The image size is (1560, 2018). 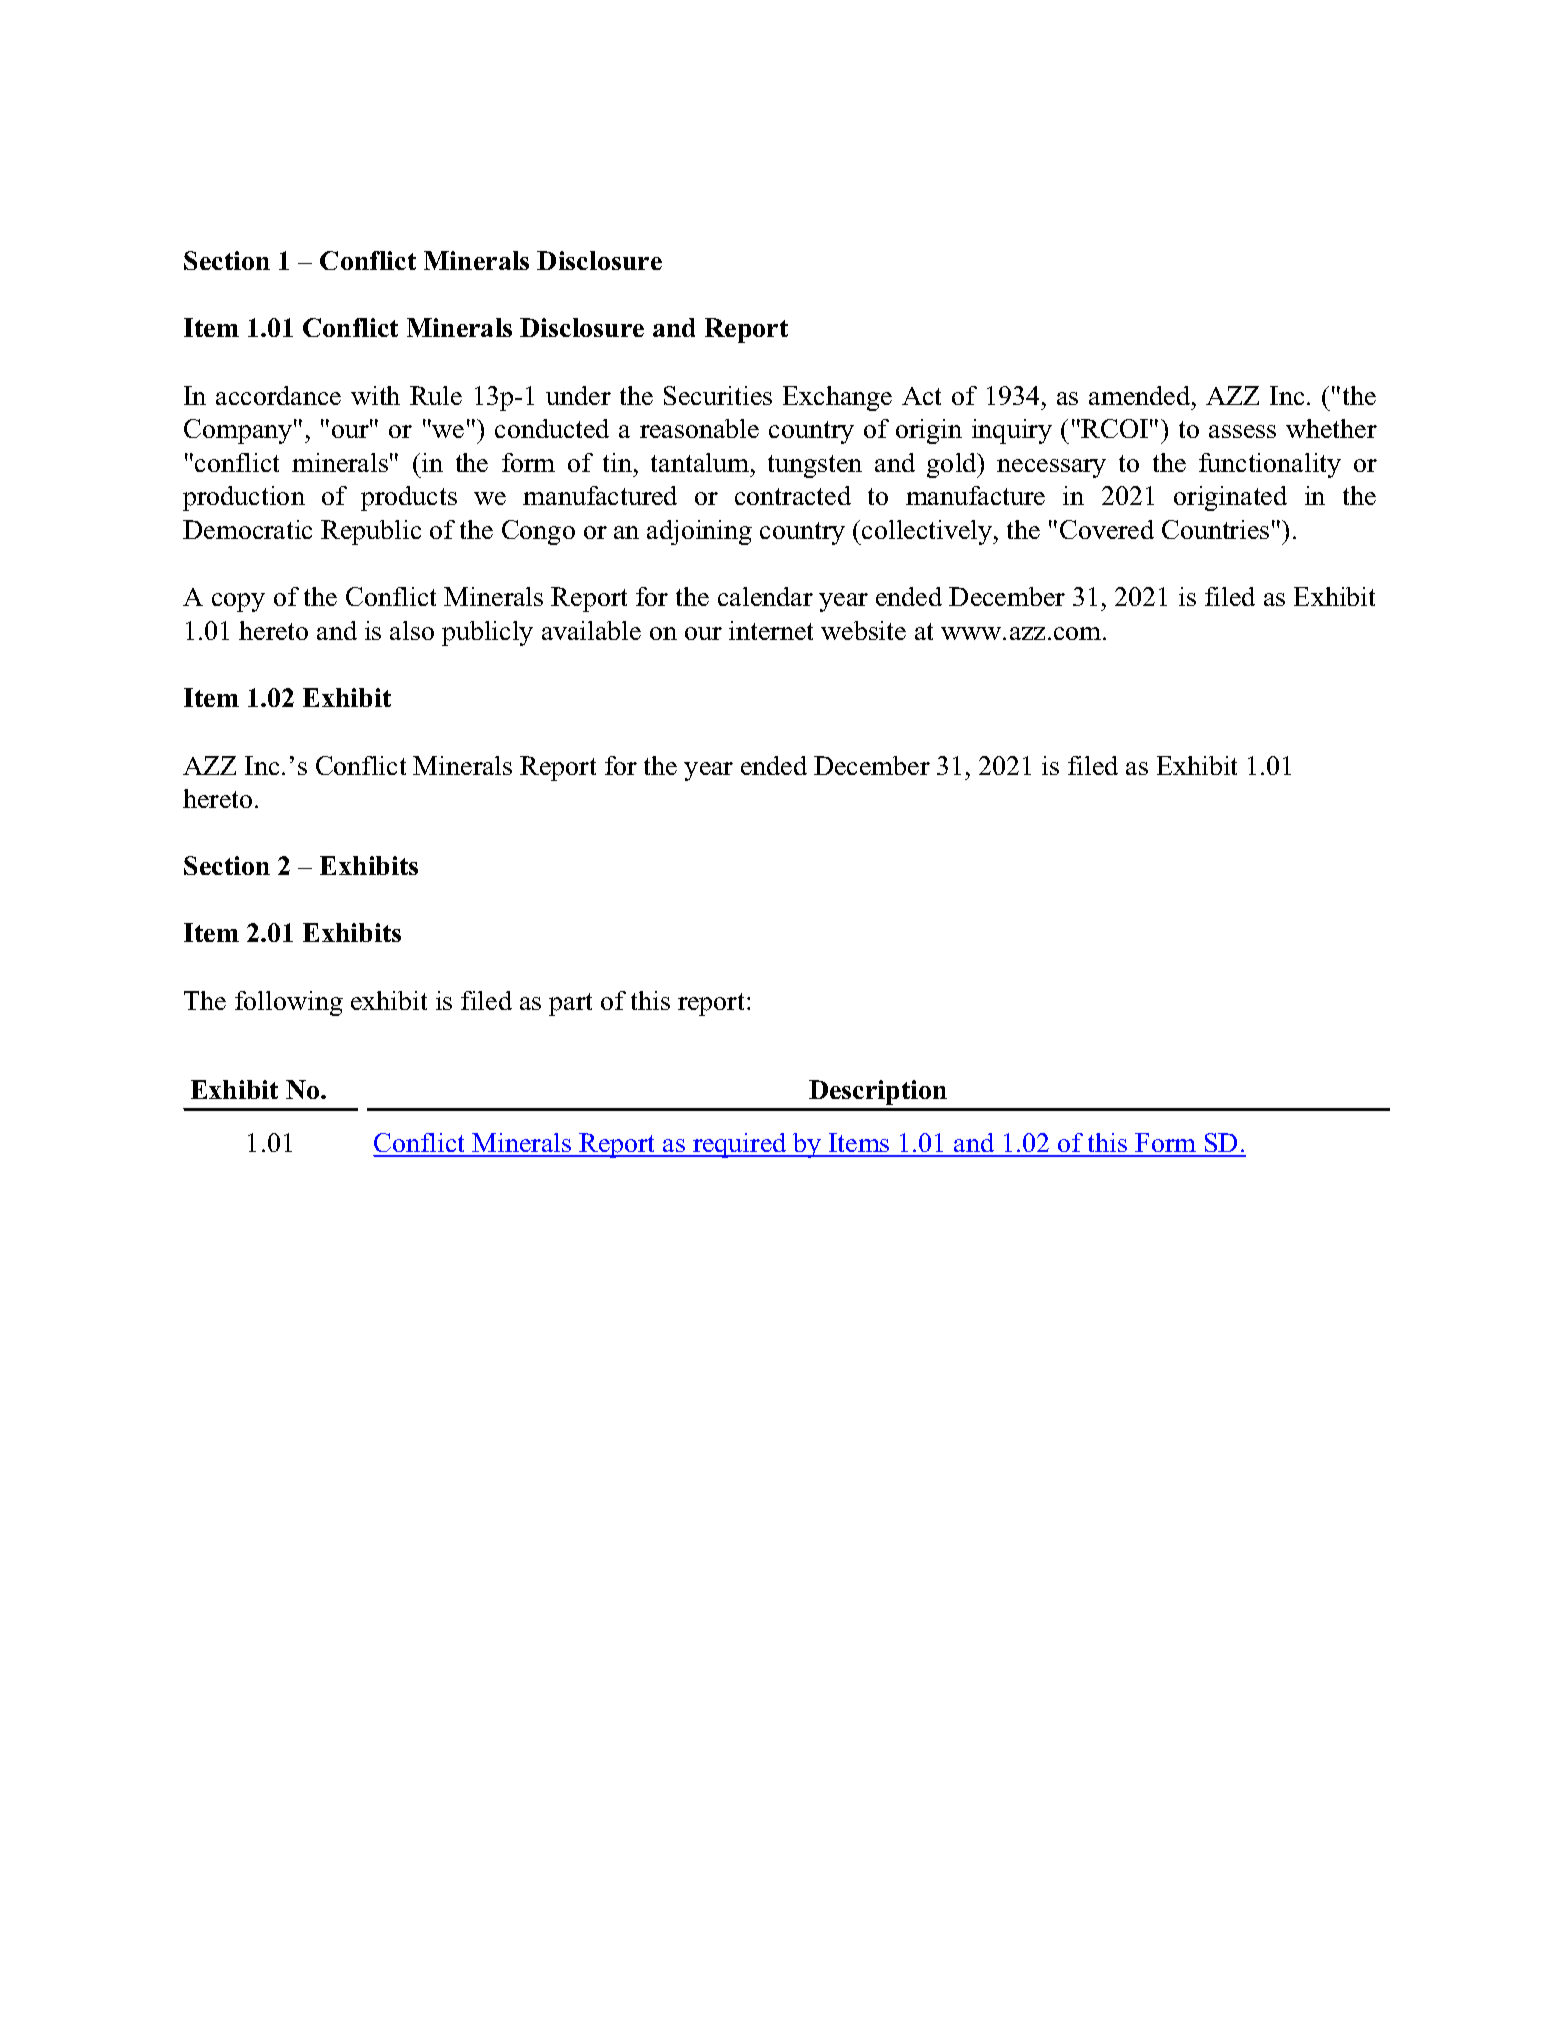 I want to click on required, so click(x=740, y=1145).
